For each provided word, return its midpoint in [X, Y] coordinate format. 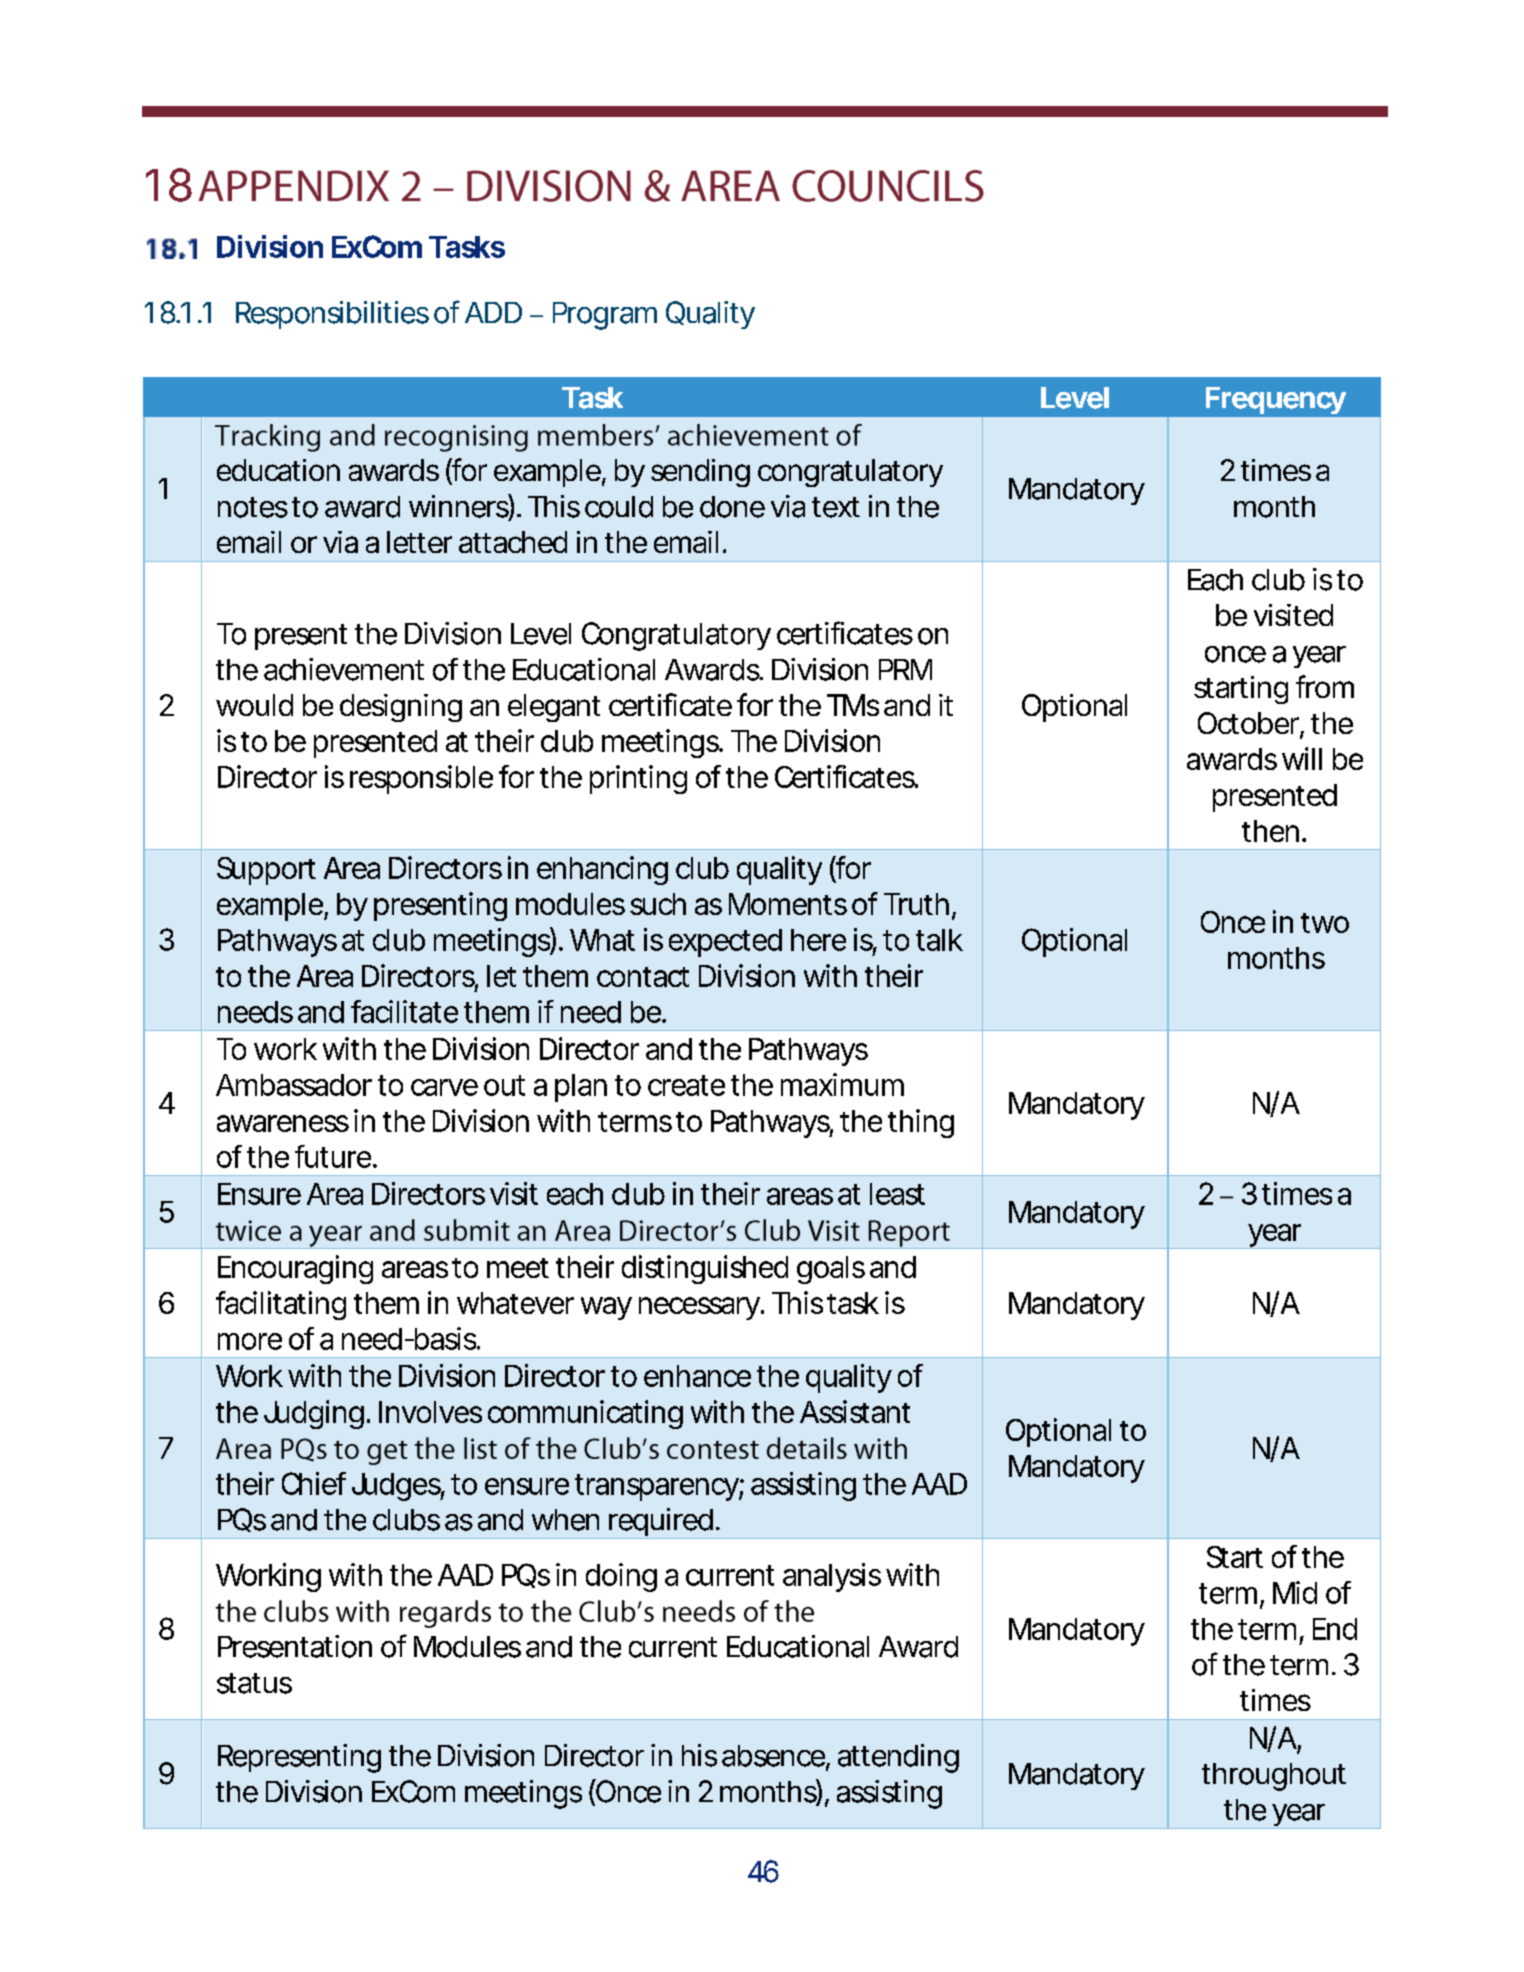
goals [831, 1270]
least [897, 1194]
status [254, 1683]
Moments [788, 904]
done [732, 507]
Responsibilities [332, 315]
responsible [421, 779]
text [836, 507]
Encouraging [295, 1269]
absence [773, 1756]
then [1270, 831]
